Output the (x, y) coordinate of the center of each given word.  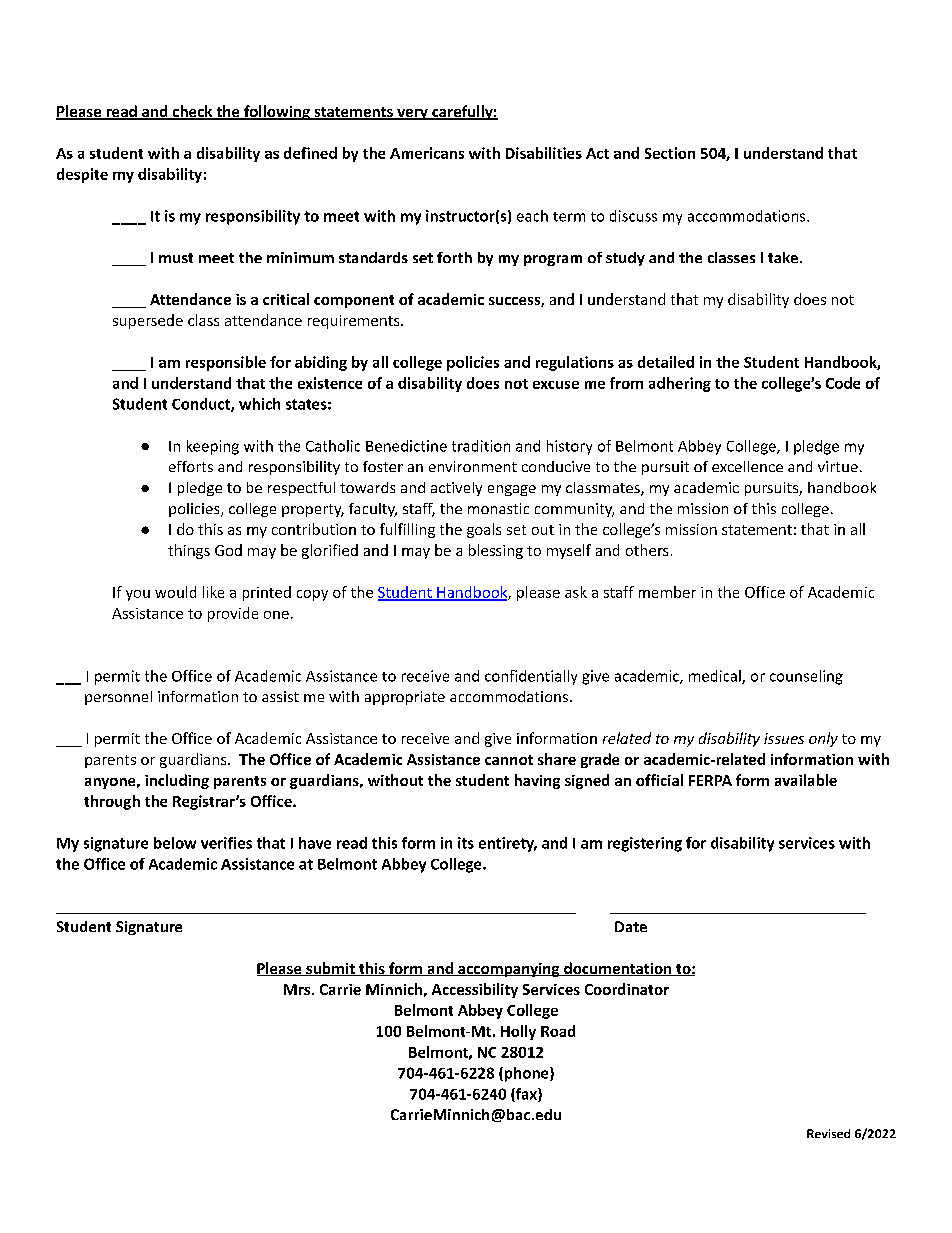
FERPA (710, 780)
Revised (828, 1133)
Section (670, 153)
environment (473, 466)
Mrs (297, 989)
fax (526, 1095)
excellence (747, 466)
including (177, 781)
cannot (509, 760)
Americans (427, 153)
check (192, 112)
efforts (191, 466)
